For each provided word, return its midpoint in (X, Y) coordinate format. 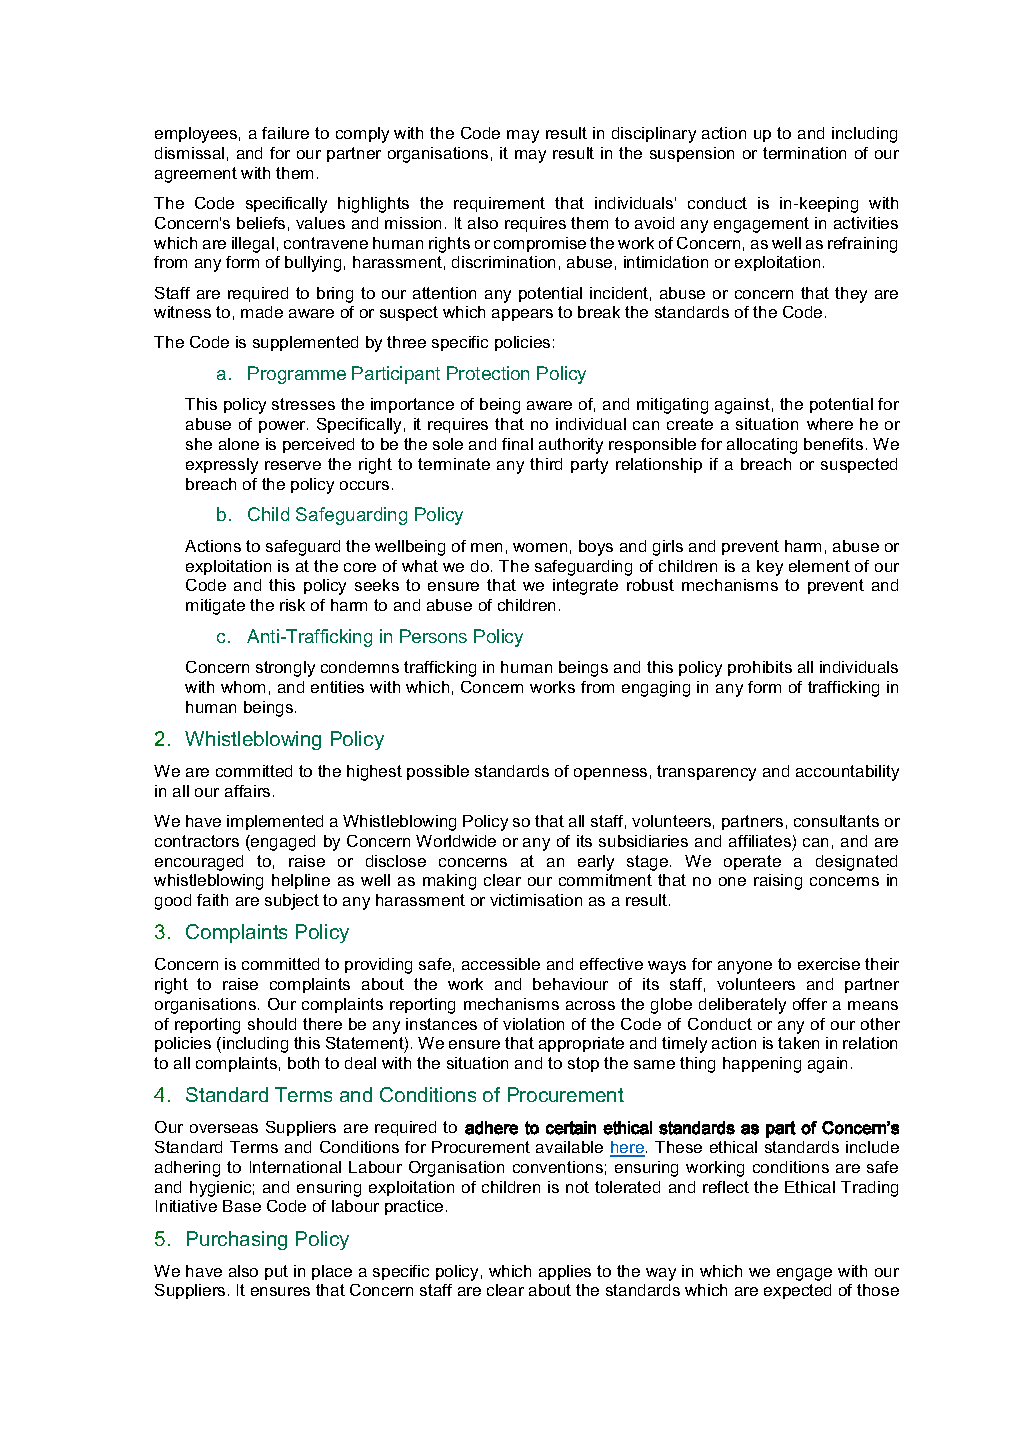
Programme (297, 375)
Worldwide (456, 841)
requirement (499, 204)
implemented (275, 822)
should (272, 1024)
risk (292, 605)
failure (285, 133)
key (770, 568)
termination (804, 153)
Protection (488, 373)
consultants (836, 821)
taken (798, 1043)
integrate (585, 587)
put (276, 1272)
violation (533, 1024)
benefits (833, 444)
